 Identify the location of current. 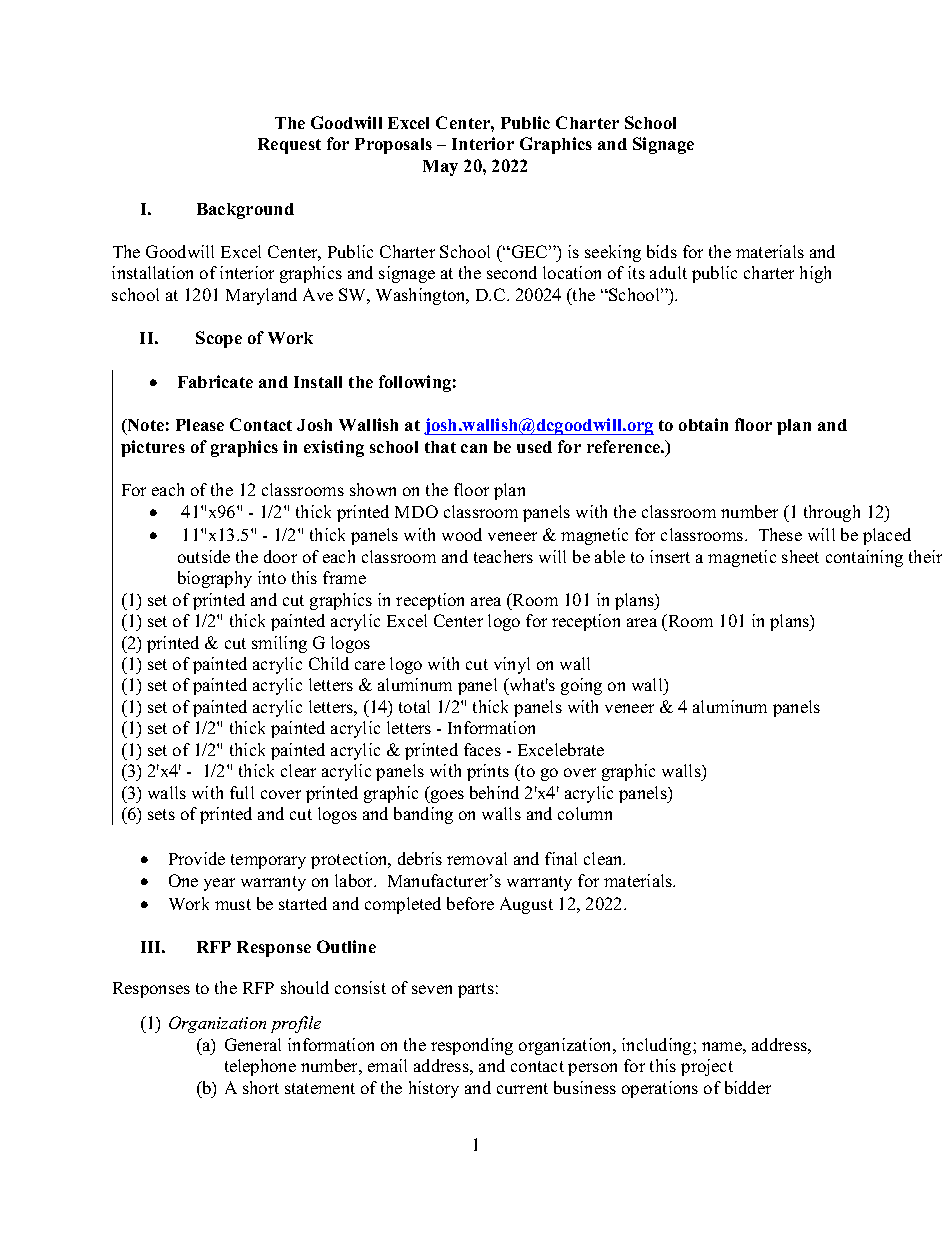
(522, 1088).
